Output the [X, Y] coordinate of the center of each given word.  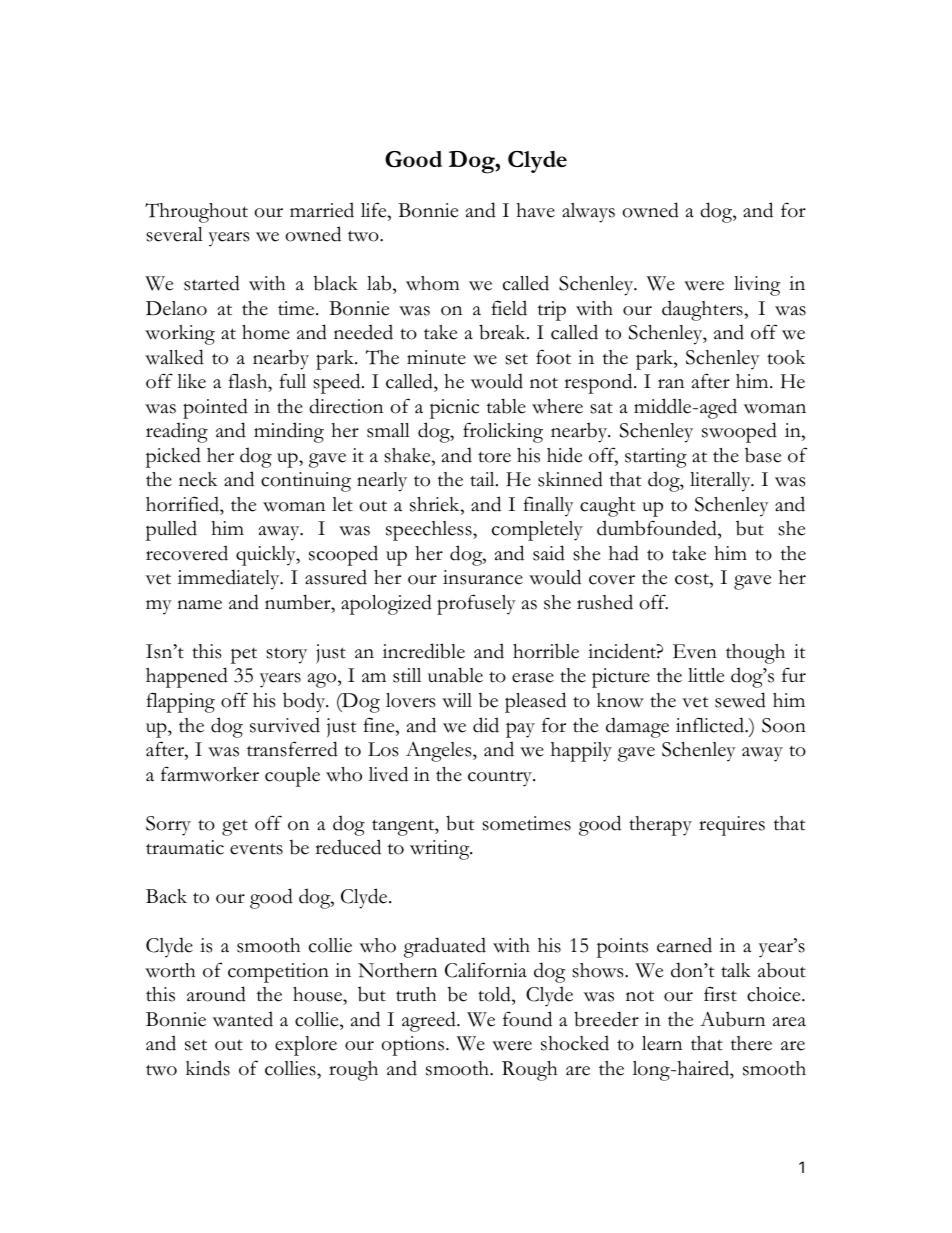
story [286, 655]
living [757, 286]
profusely [476, 604]
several [174, 234]
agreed [430, 1021]
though [755, 654]
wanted [243, 1019]
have [535, 210]
